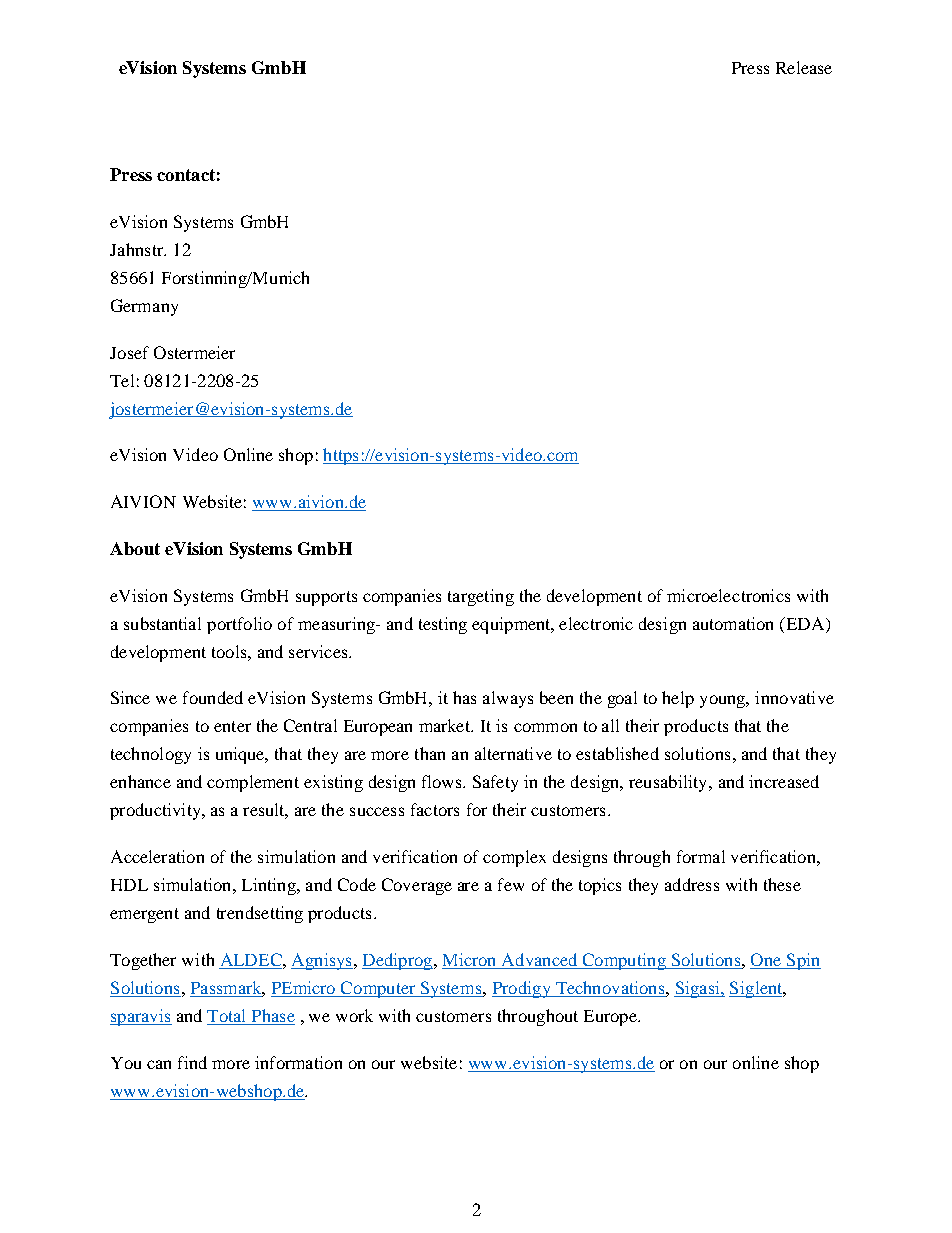 The width and height of the page is (952, 1233). Describe the element at coordinates (186, 175) in the page. I see `contact` at that location.
